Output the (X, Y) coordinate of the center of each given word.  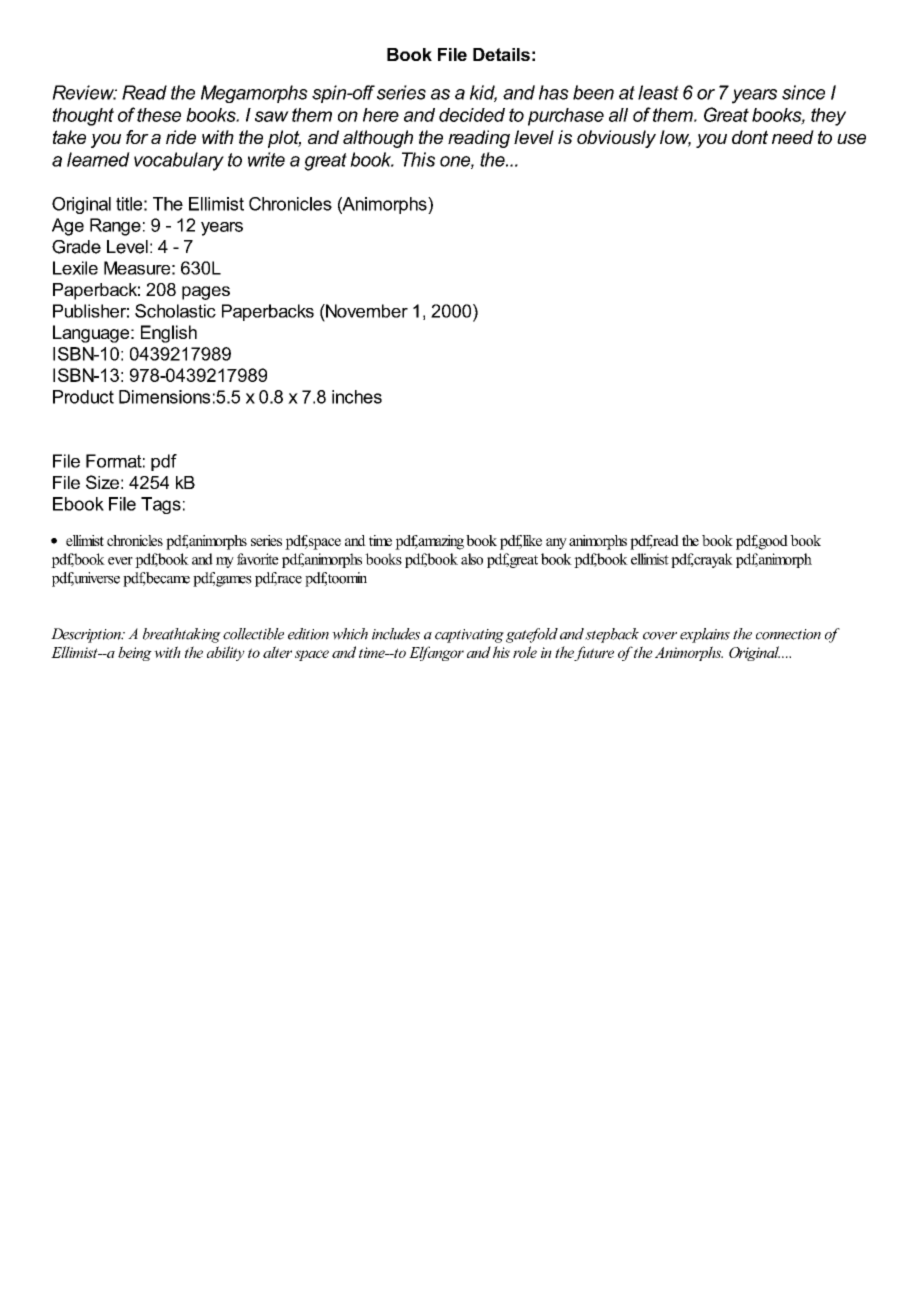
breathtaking (182, 635)
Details (501, 54)
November (366, 311)
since (803, 92)
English (169, 334)
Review (84, 92)
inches (357, 397)
